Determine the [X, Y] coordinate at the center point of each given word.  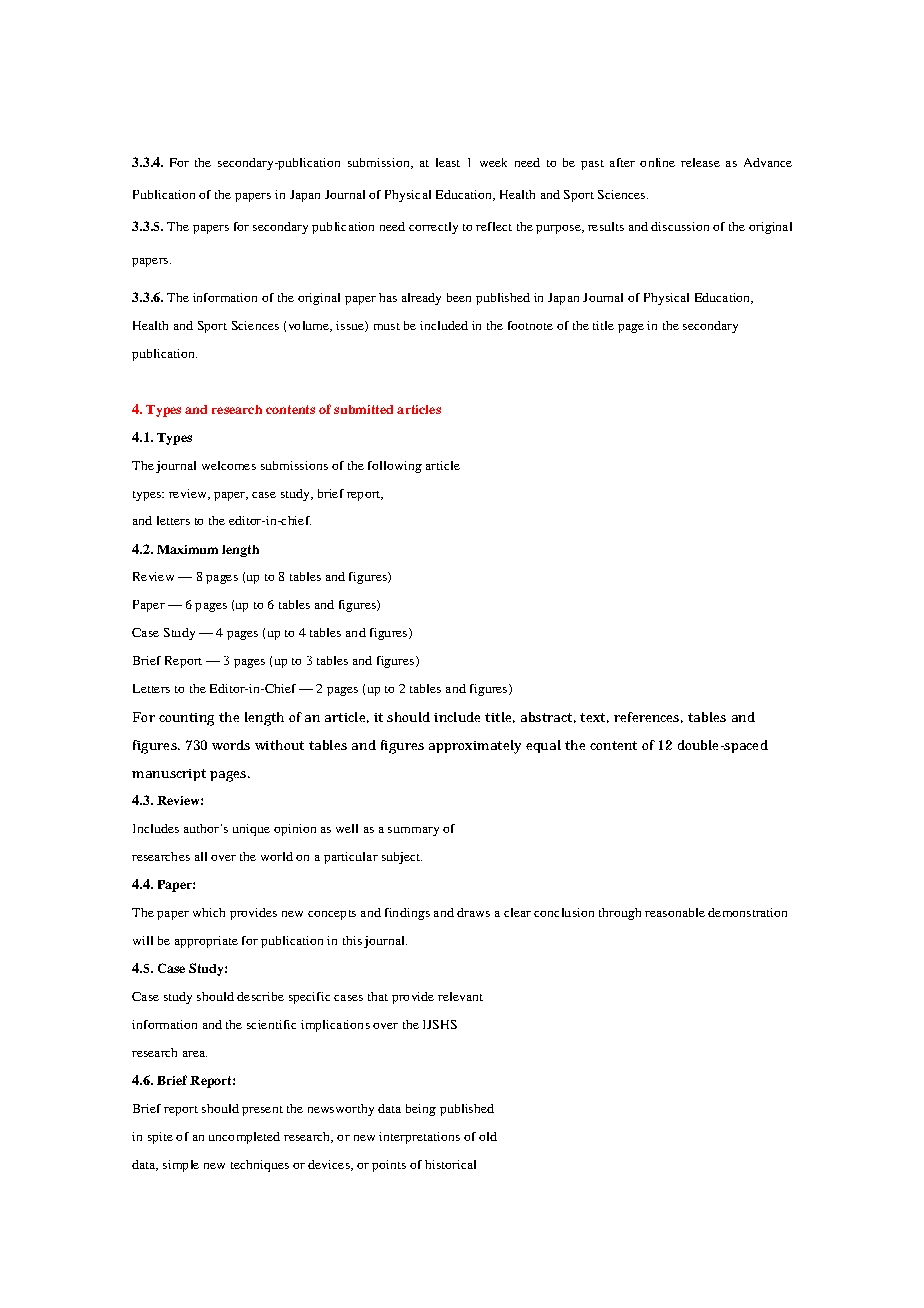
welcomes [229, 465]
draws [473, 912]
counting [186, 719]
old [488, 1136]
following [395, 467]
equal [543, 746]
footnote [530, 325]
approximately [475, 747]
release [700, 162]
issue [351, 326]
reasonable [675, 912]
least [448, 162]
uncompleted [244, 1138]
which [209, 912]
